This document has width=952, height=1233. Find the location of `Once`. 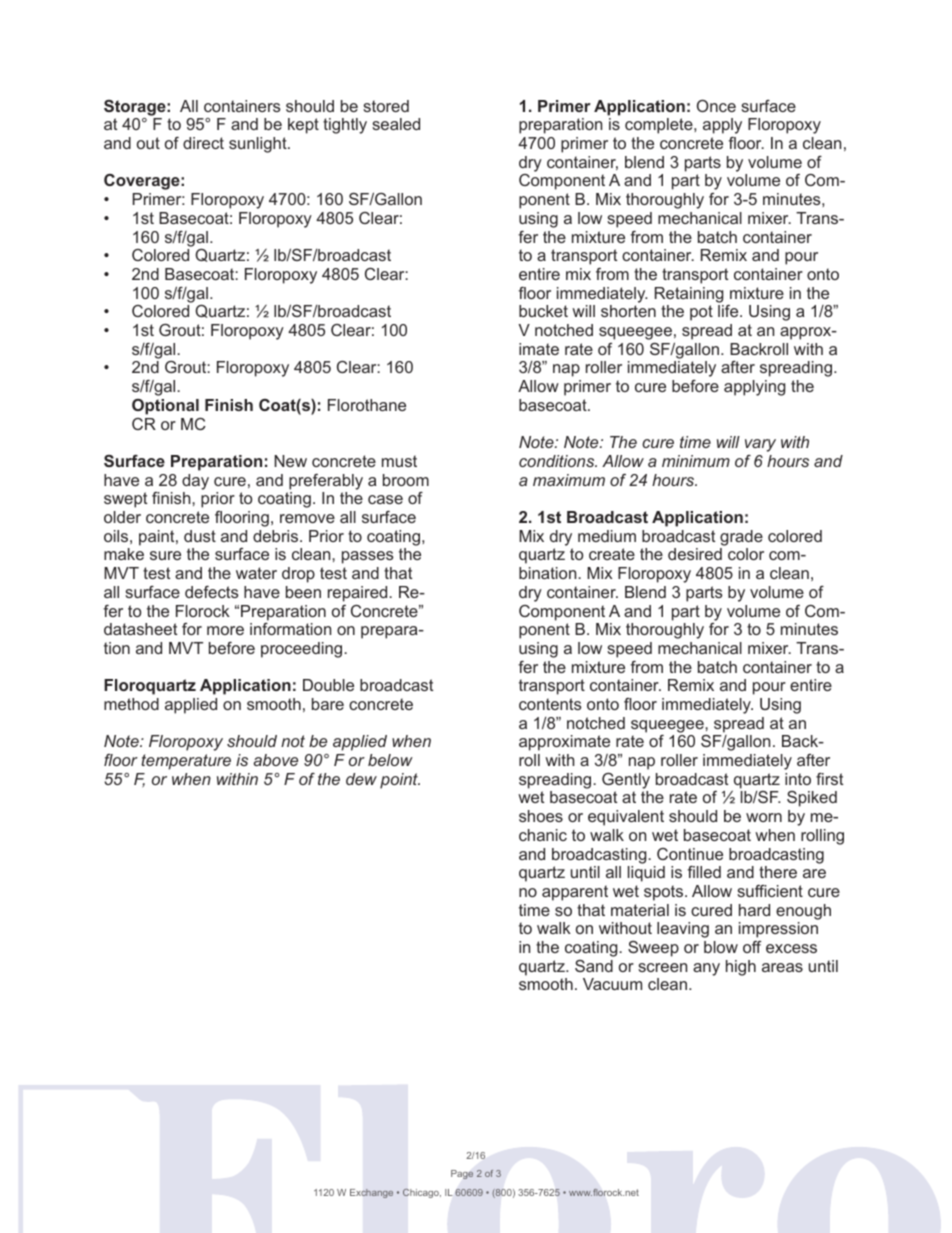

Once is located at coordinates (716, 105).
